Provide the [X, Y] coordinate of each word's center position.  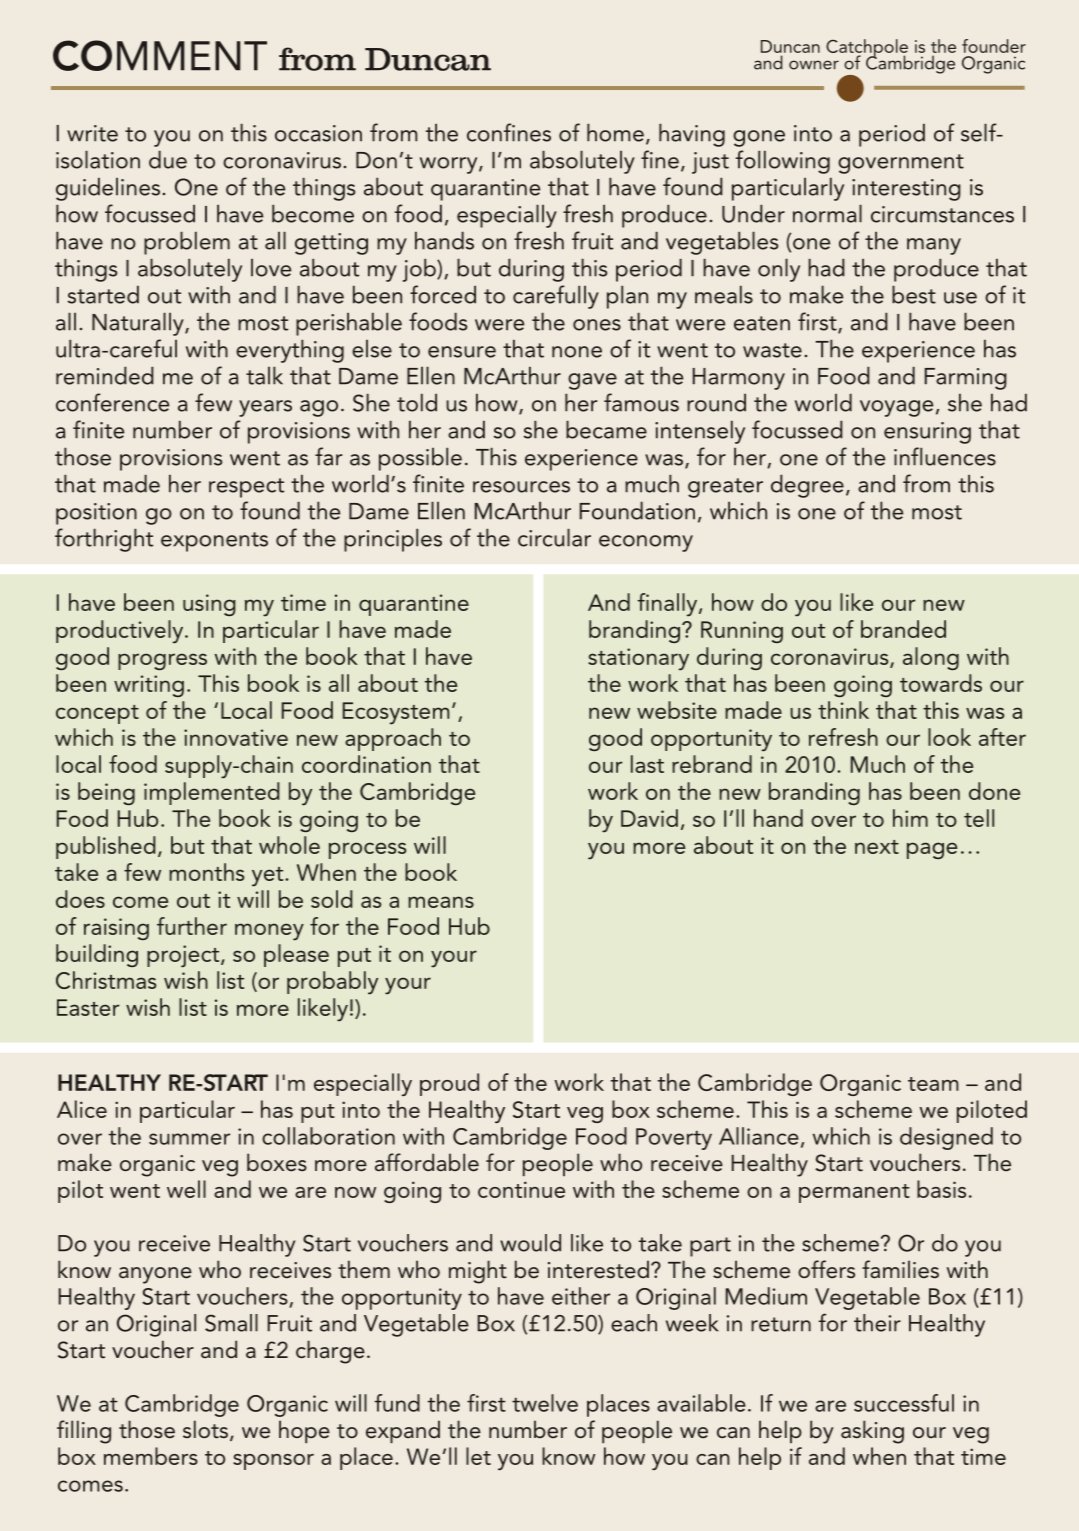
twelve [545, 1403]
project [184, 956]
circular [554, 538]
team [933, 1084]
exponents [214, 542]
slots [205, 1429]
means [441, 902]
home [615, 133]
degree [807, 486]
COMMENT [160, 55]
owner [814, 65]
